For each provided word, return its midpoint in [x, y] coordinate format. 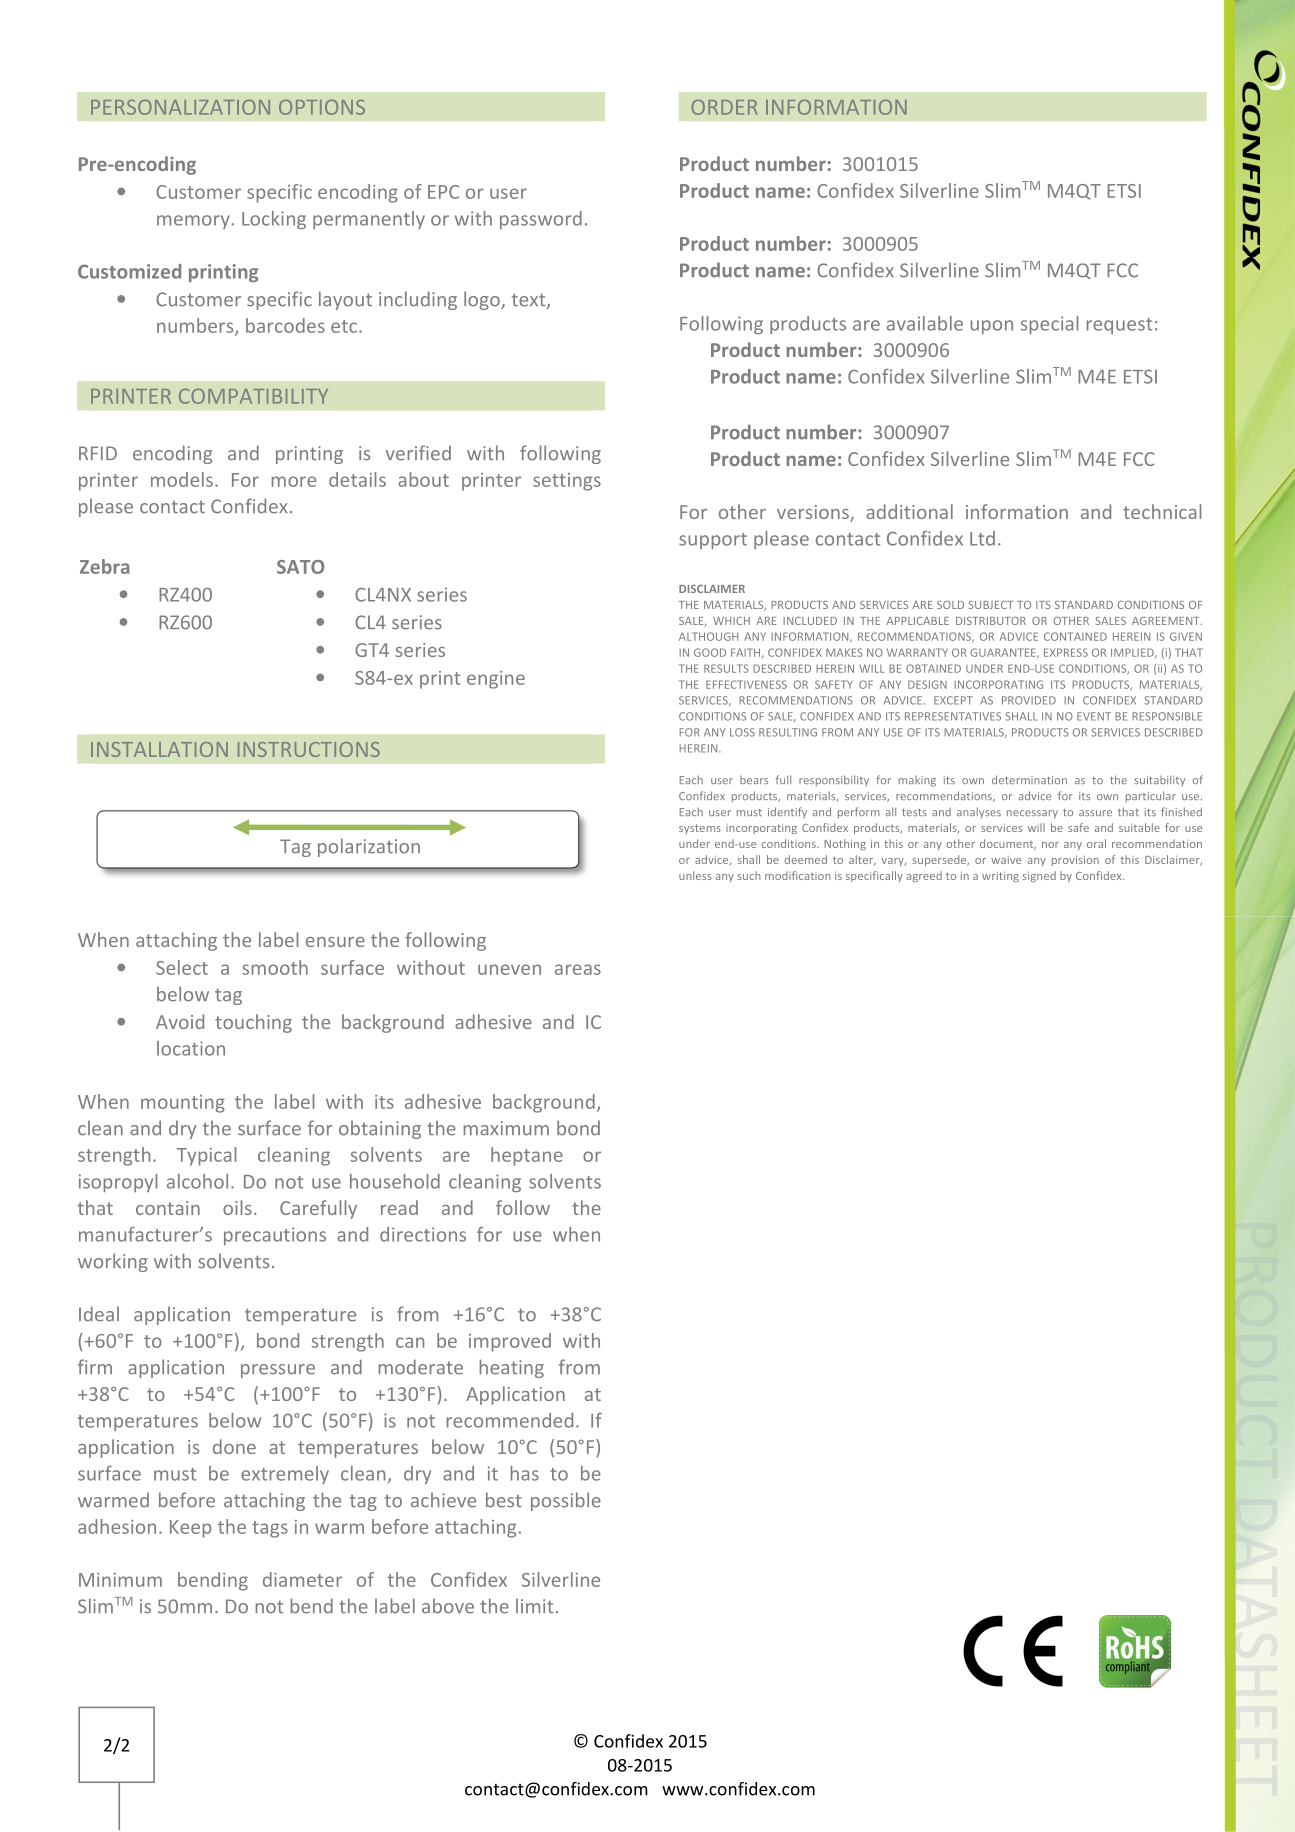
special [1049, 325]
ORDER [725, 107]
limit [534, 1606]
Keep [190, 1529]
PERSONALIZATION [180, 107]
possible [566, 1501]
